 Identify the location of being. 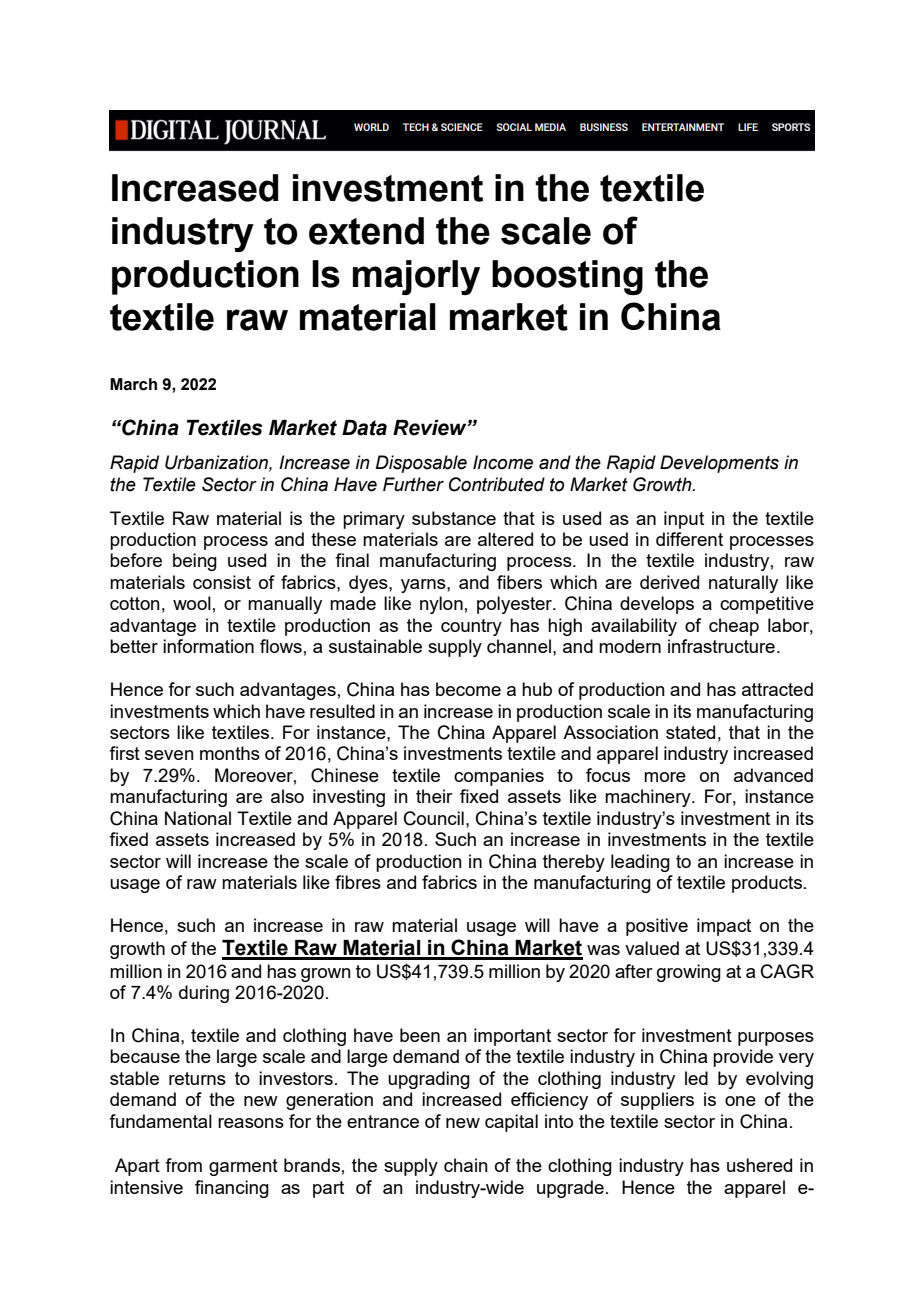
(195, 562).
